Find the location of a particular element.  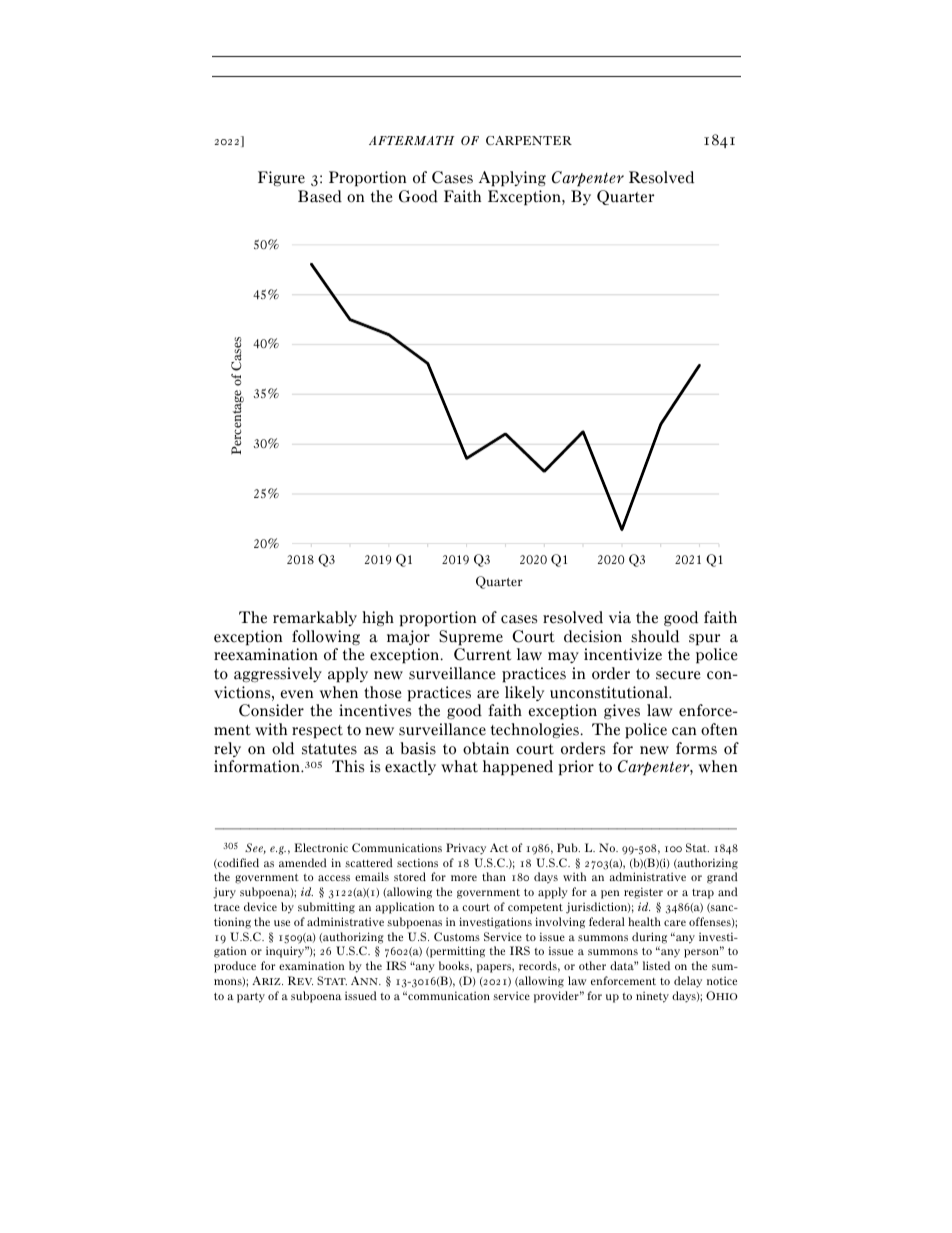

inquiry is located at coordinates (286, 952).
